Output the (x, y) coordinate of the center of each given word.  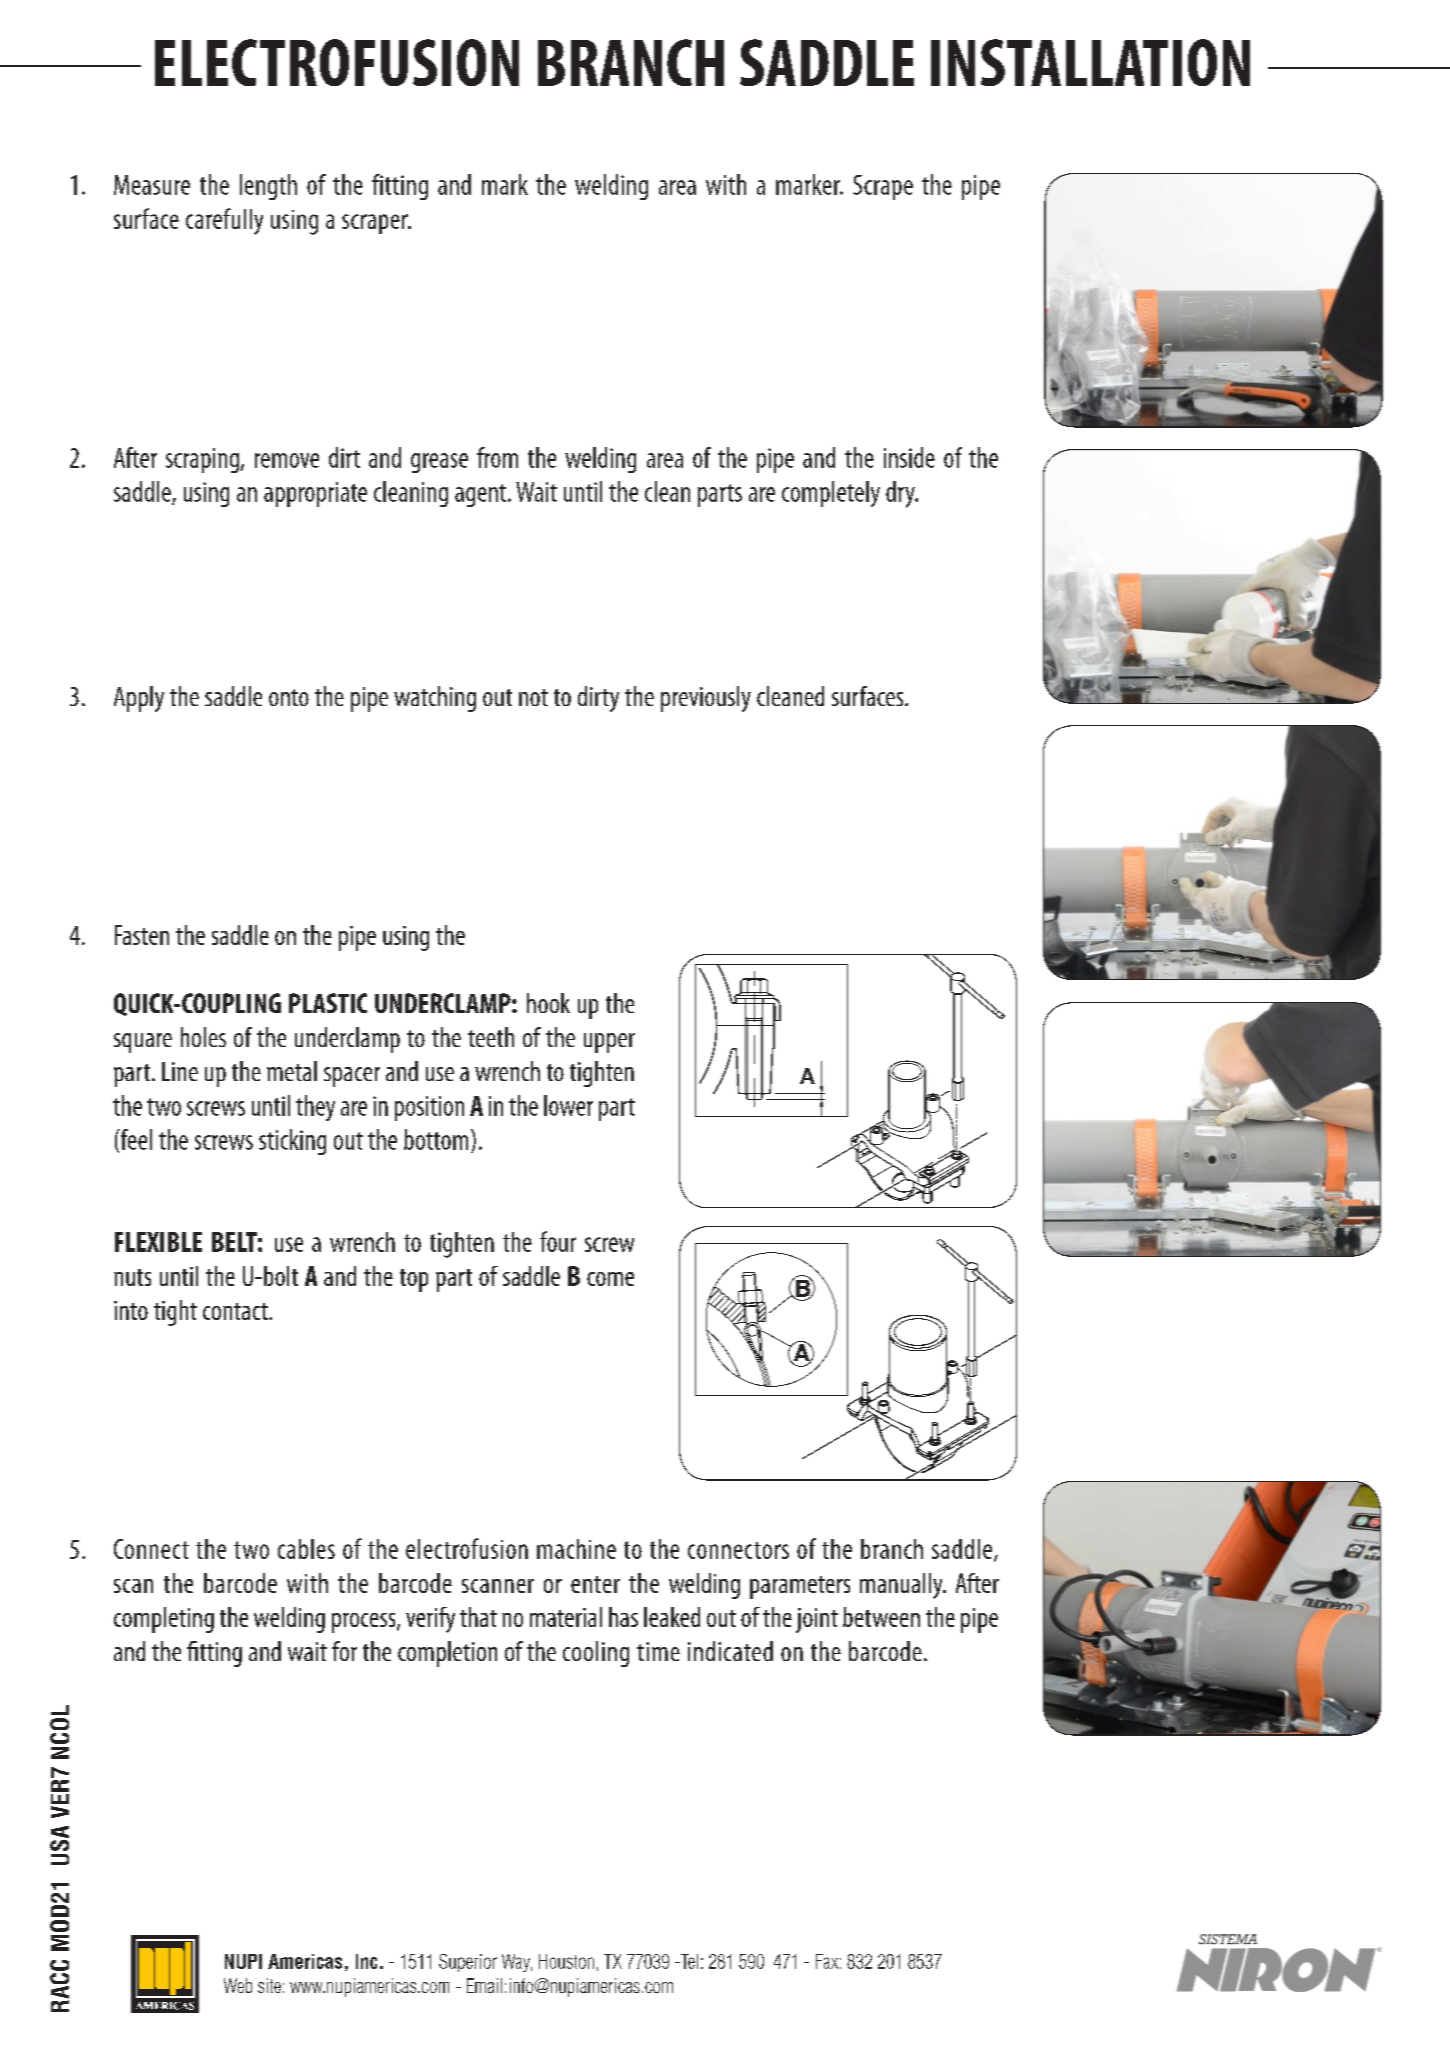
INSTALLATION (1090, 62)
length (268, 187)
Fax (827, 1961)
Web (238, 1985)
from (497, 457)
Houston (566, 1961)
